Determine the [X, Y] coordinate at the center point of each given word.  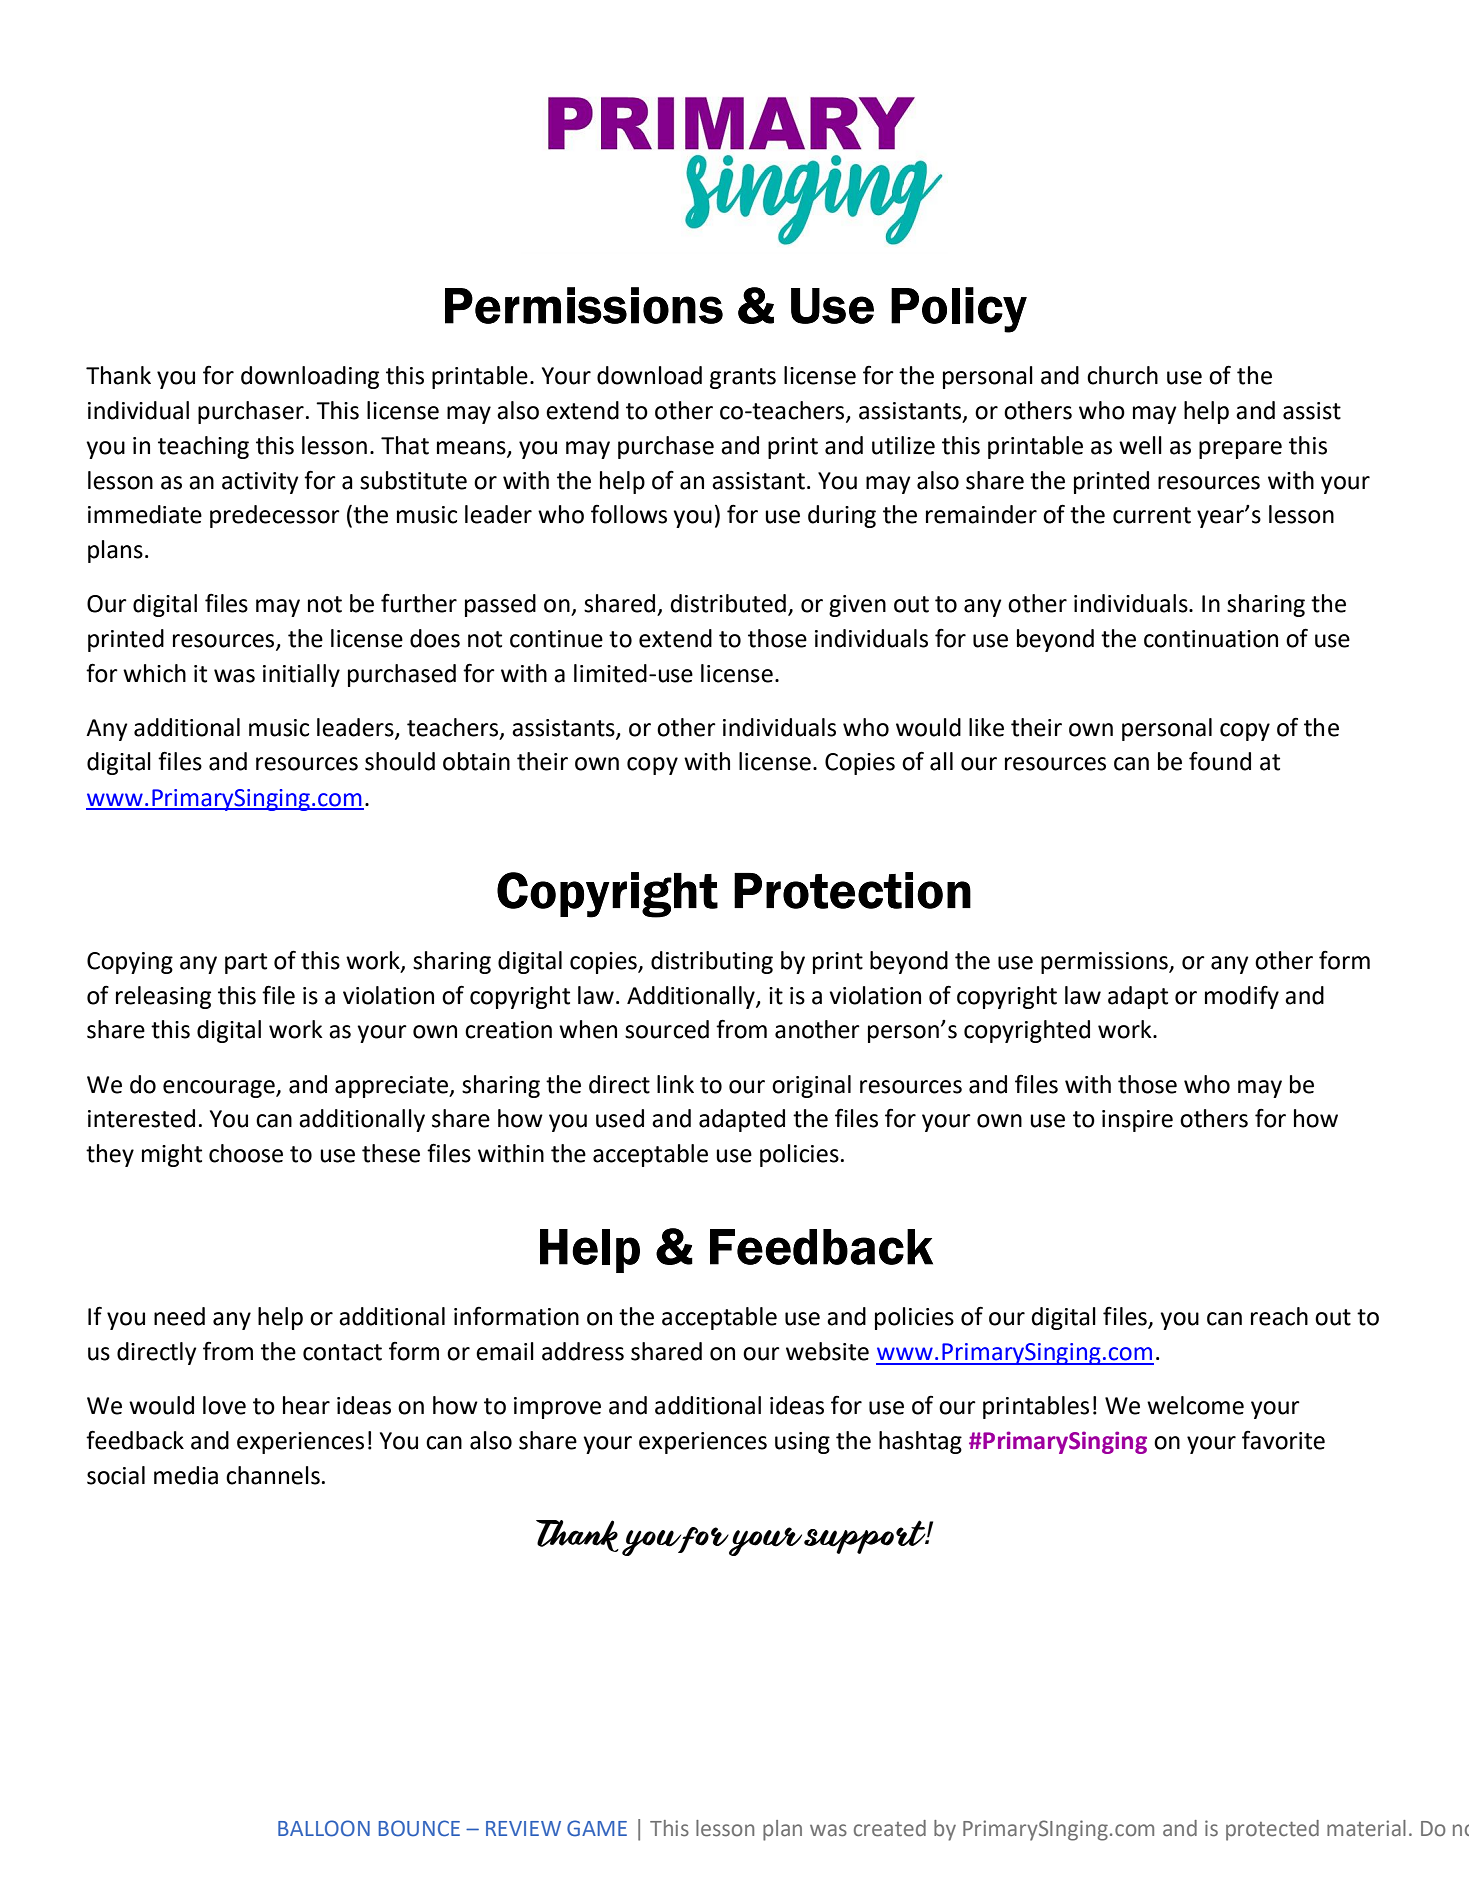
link [675, 1084]
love [224, 1405]
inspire [1137, 1121]
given [857, 606]
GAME [597, 1828]
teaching [203, 447]
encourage [220, 1089]
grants [743, 378]
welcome [1195, 1405]
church [1122, 375]
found [1220, 761]
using [802, 1443]
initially [301, 675]
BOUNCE [419, 1828]
